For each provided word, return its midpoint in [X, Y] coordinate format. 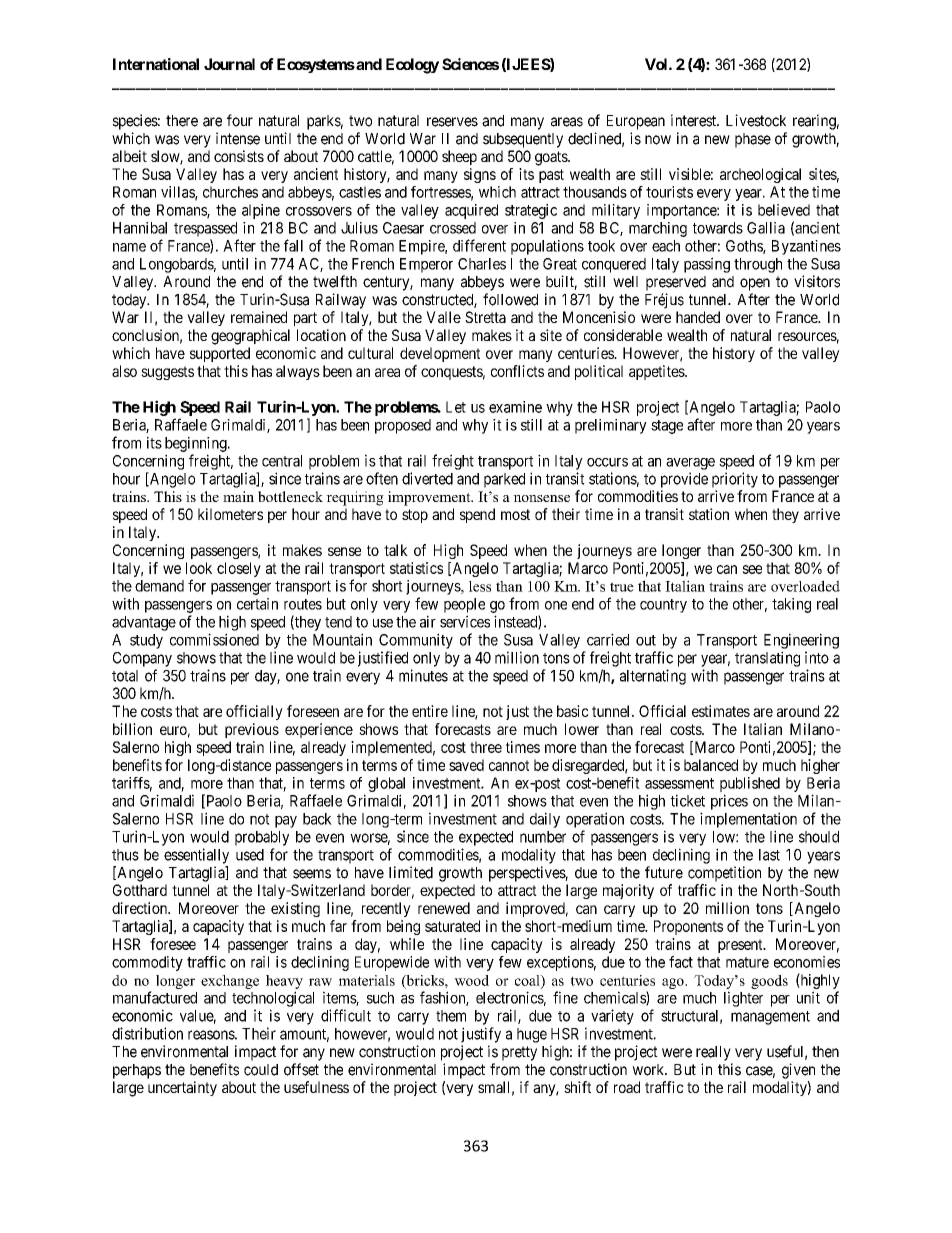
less [480, 586]
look [199, 568]
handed [698, 317]
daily [545, 820]
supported [220, 354]
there [182, 121]
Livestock [756, 120]
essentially [196, 856]
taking [791, 605]
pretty [519, 1053]
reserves [452, 122]
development [440, 354]
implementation [748, 820]
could [261, 1070]
